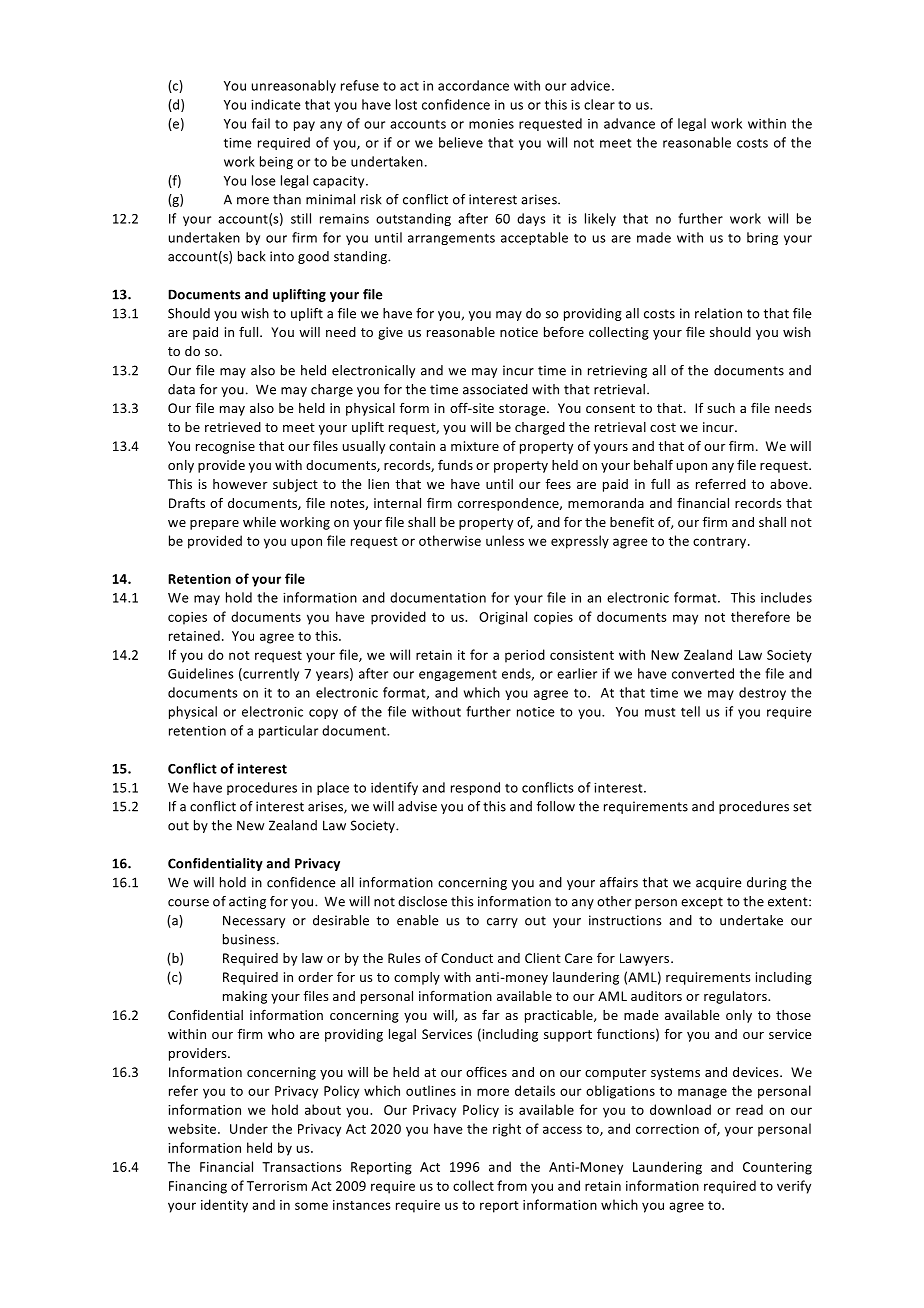 The image size is (924, 1308). I want to click on above, so click(790, 484).
